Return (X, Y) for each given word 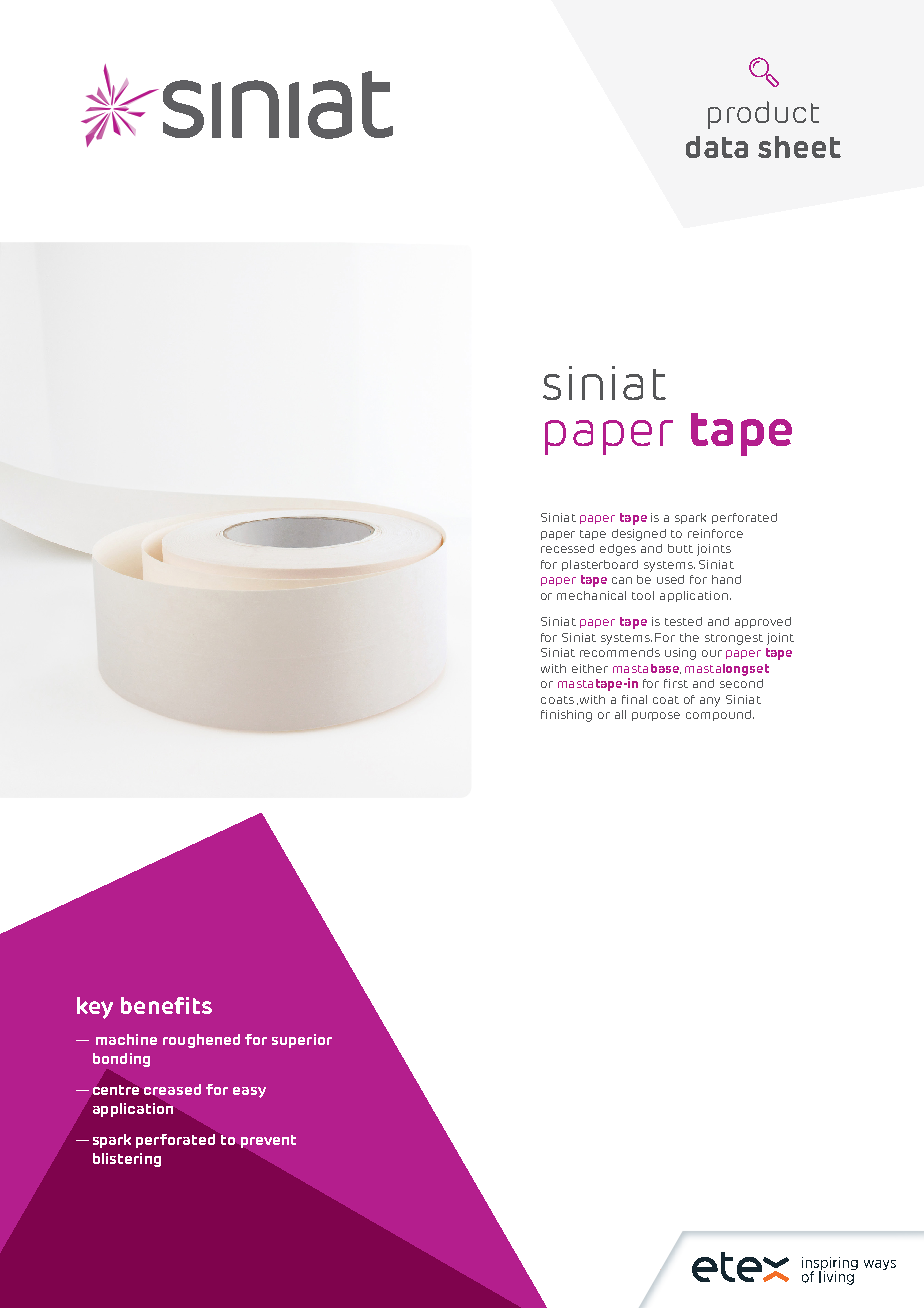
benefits (166, 1005)
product (763, 115)
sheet (799, 147)
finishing (566, 716)
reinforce (715, 533)
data (717, 147)
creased (172, 1089)
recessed (567, 548)
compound (718, 715)
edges (618, 550)
